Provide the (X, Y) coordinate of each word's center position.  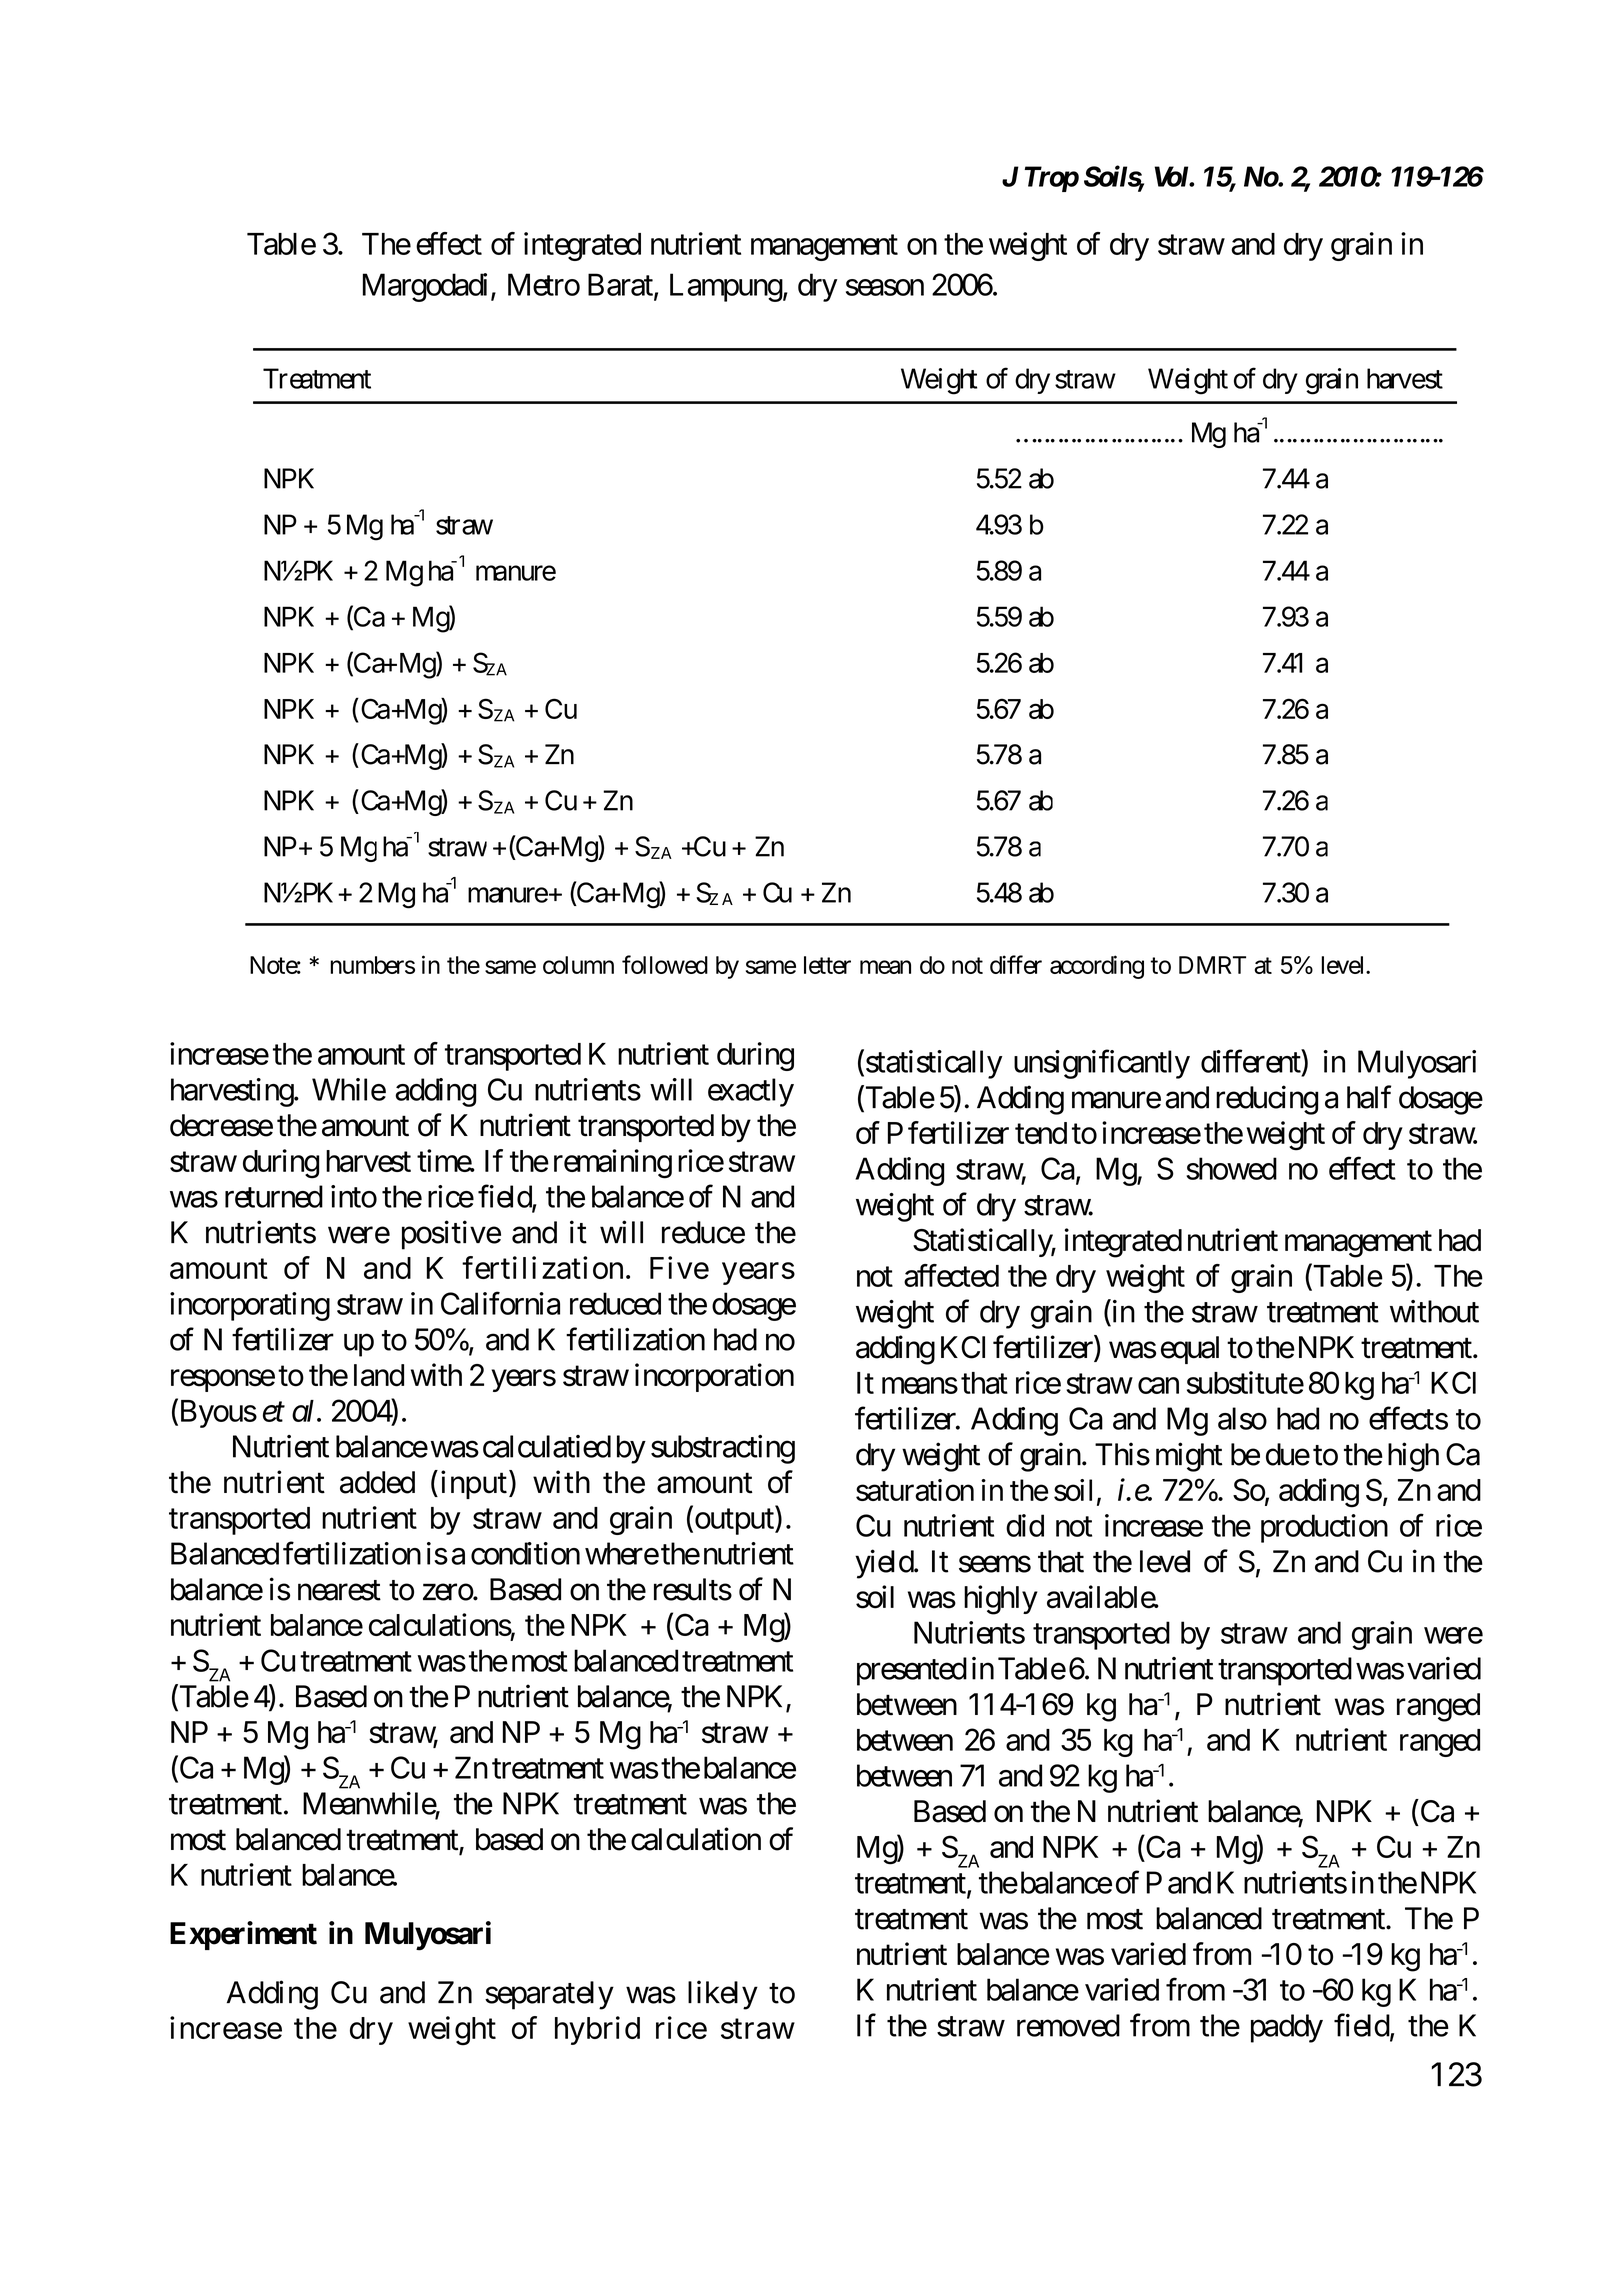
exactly (751, 1092)
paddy (1287, 2028)
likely (723, 1995)
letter (827, 965)
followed (665, 964)
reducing (1267, 1100)
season (885, 287)
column (578, 965)
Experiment (243, 1935)
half (1369, 1097)
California (500, 1303)
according (1097, 967)
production (1324, 1528)
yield (885, 1564)
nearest (339, 1590)
